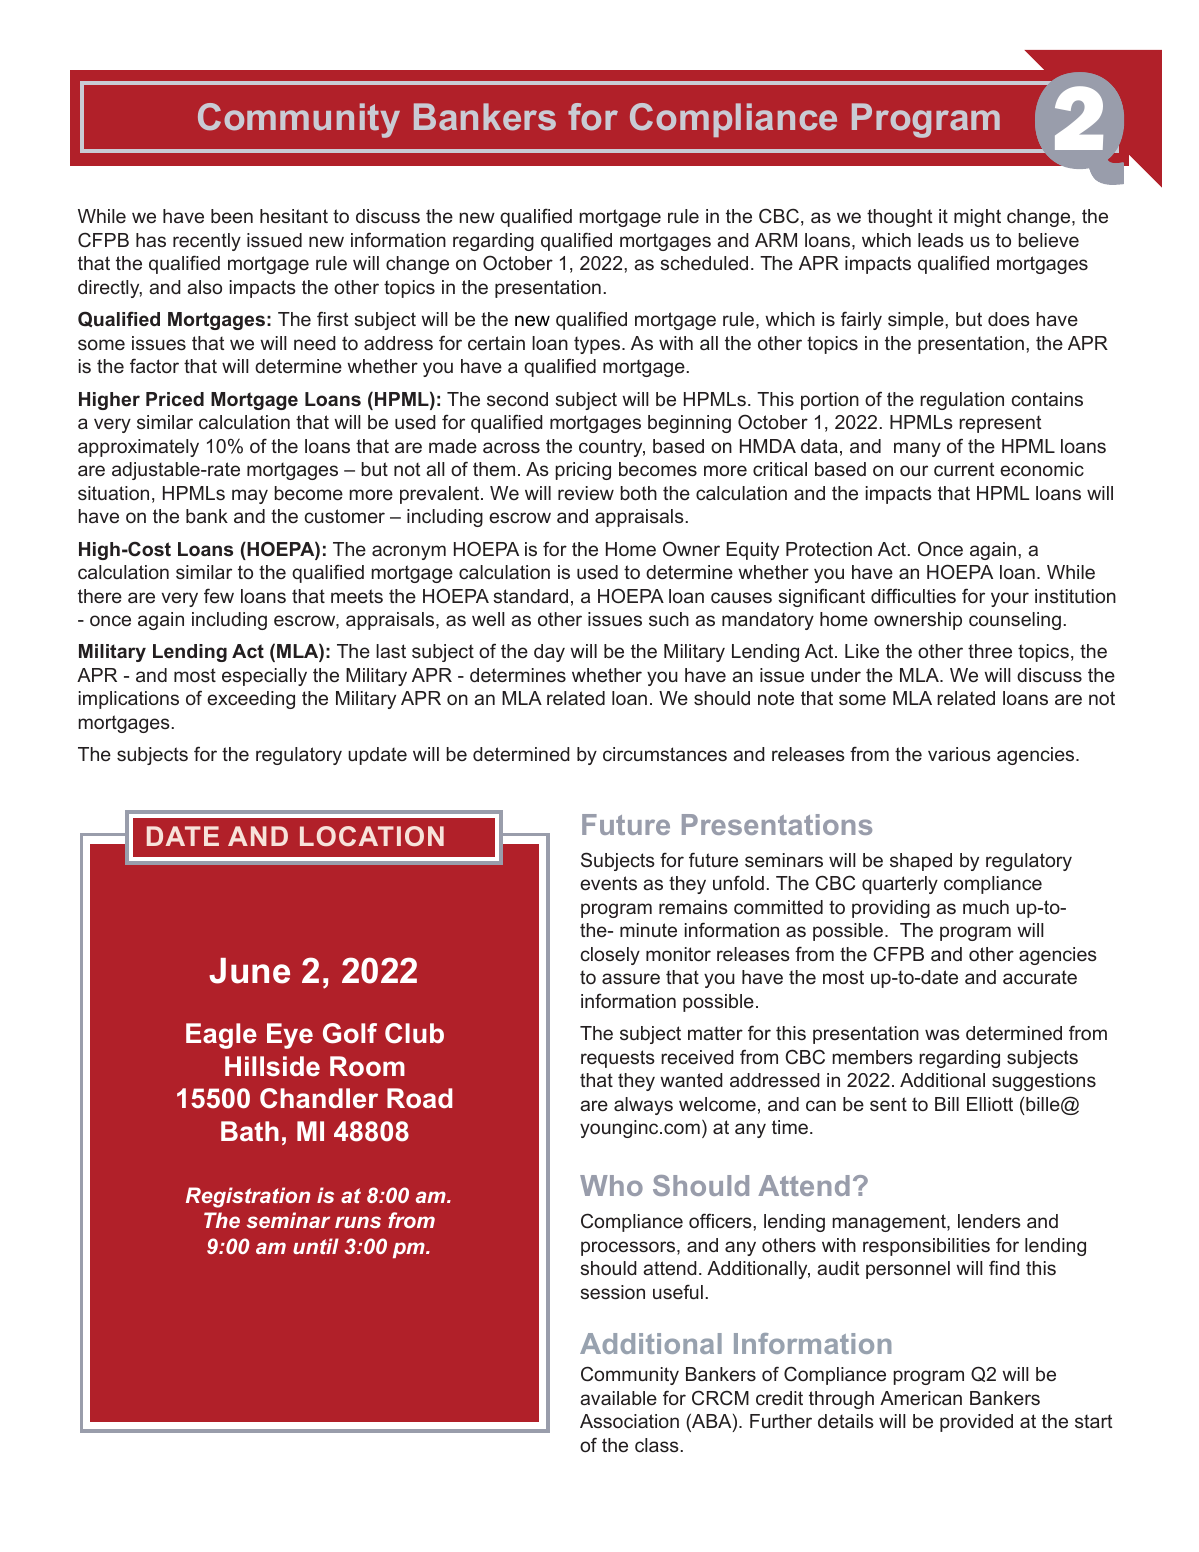 The image size is (1199, 1552). What do you see at coordinates (207, 242) in the image?
I see `recently` at bounding box center [207, 242].
